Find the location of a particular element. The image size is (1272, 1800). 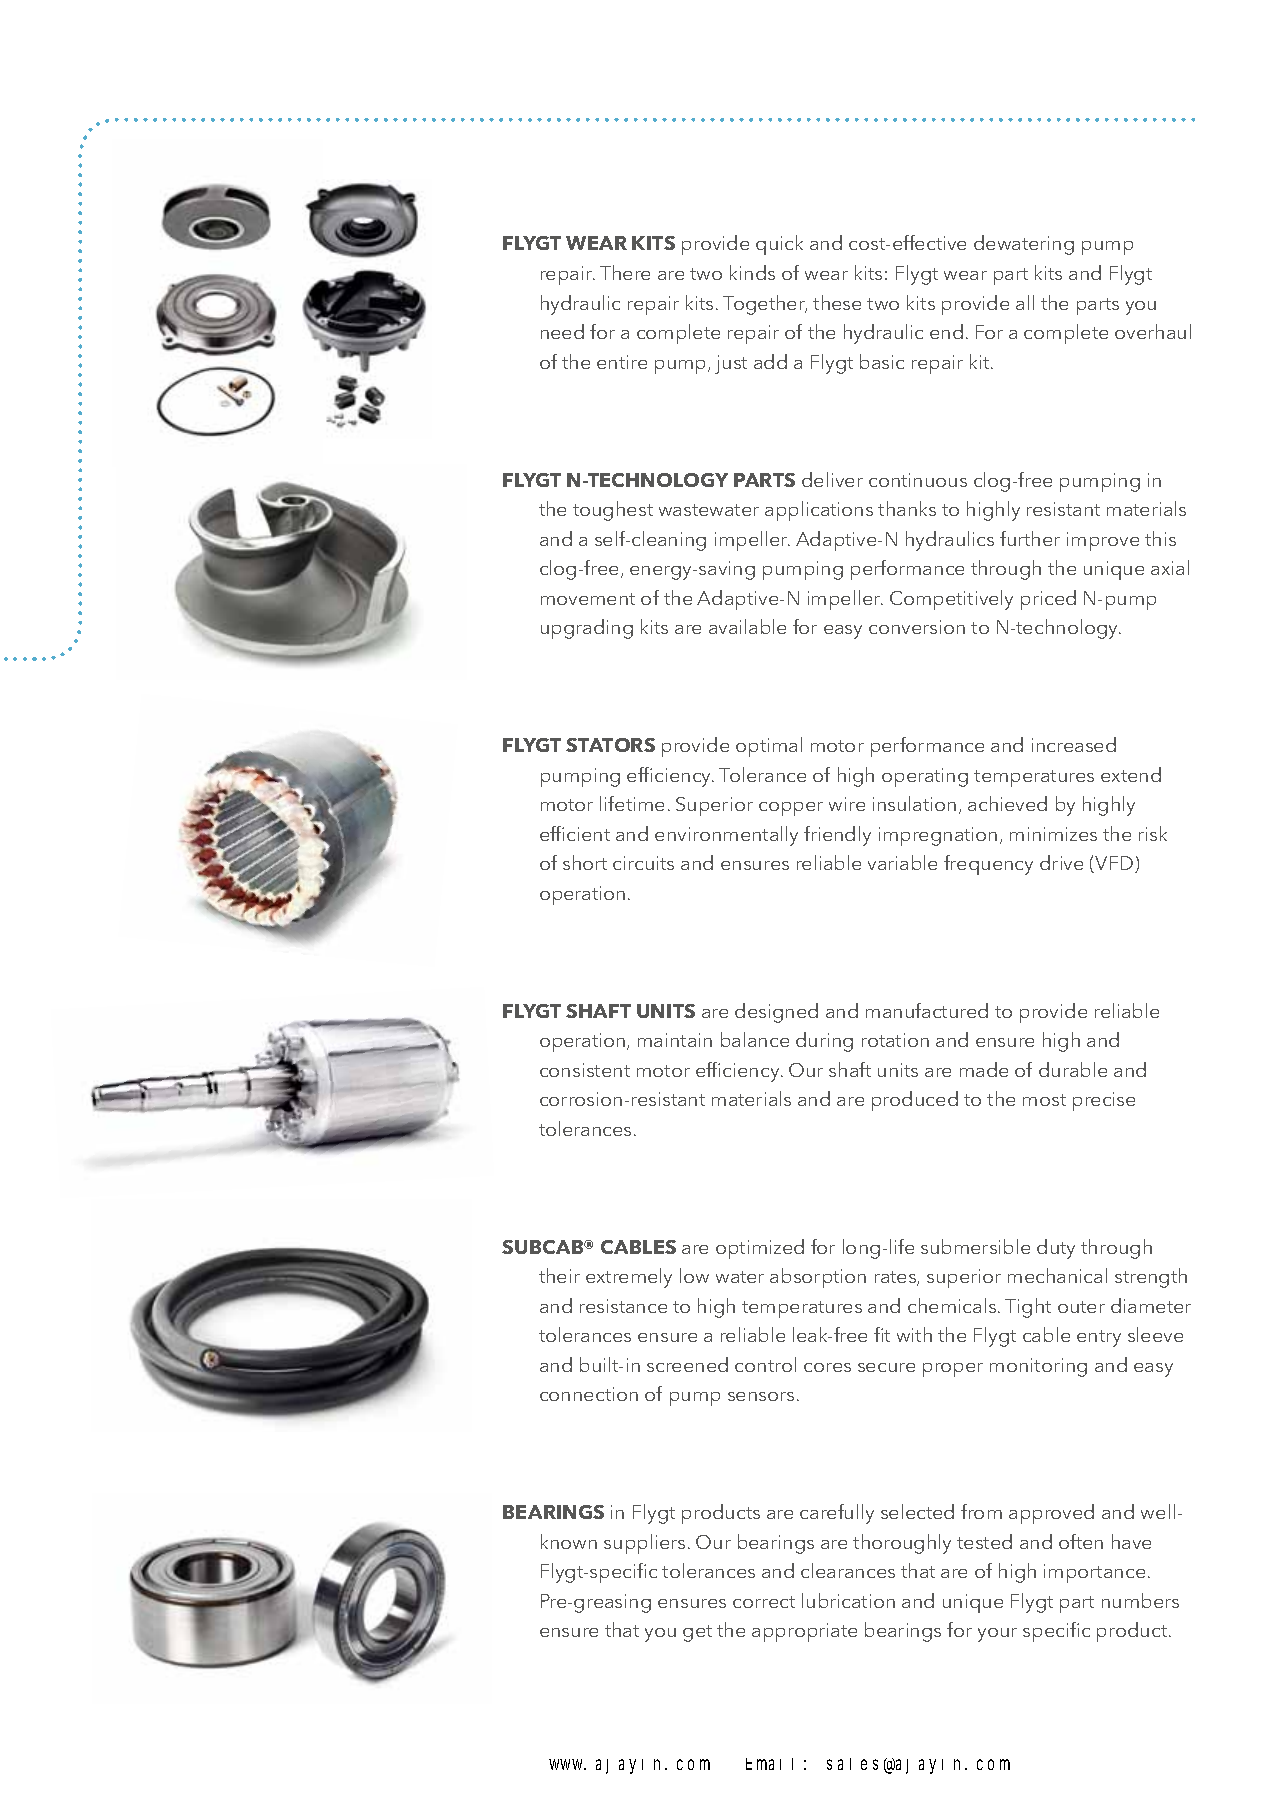

variable is located at coordinates (902, 862).
